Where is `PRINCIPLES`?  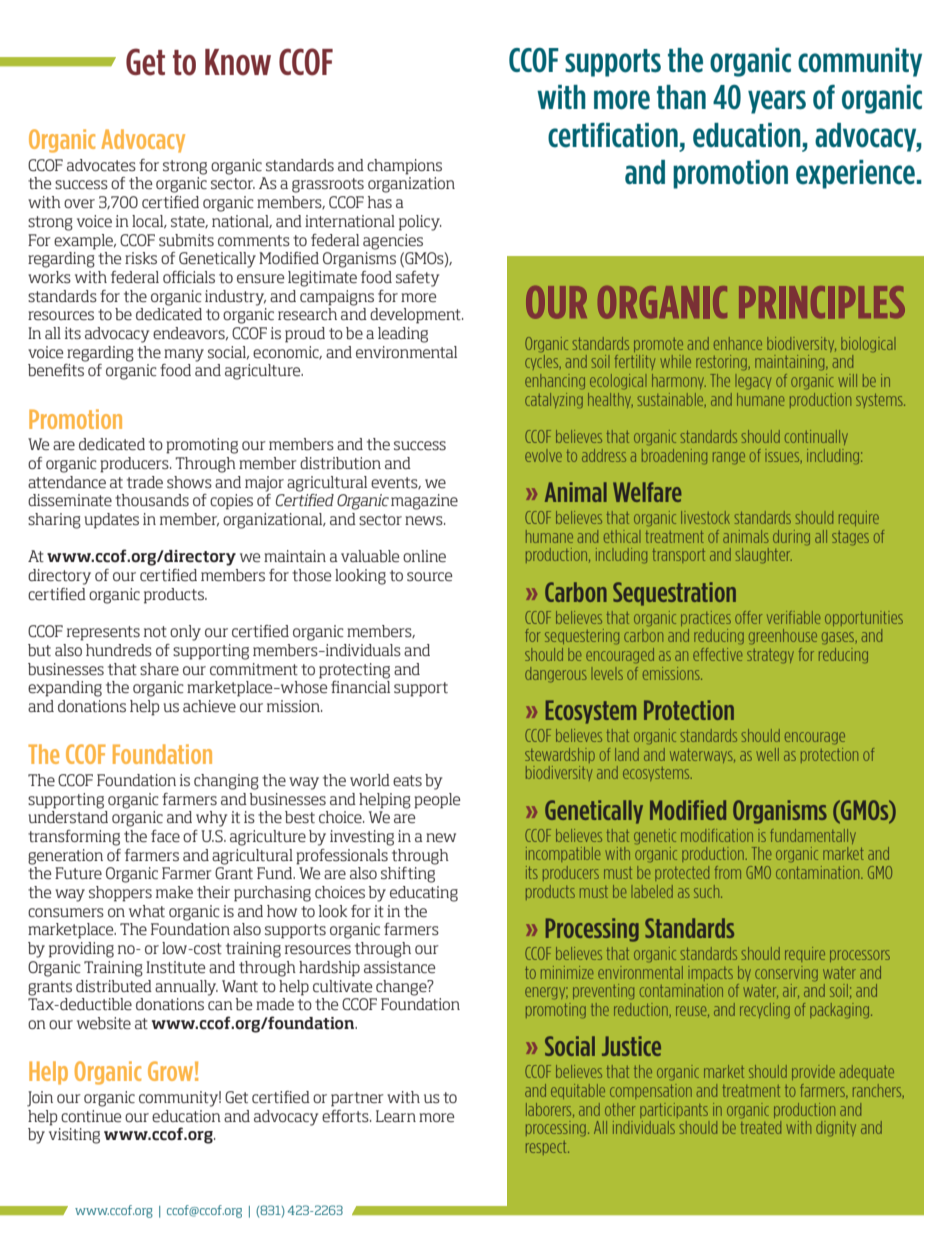
PRINCIPLES is located at coordinates (822, 302).
